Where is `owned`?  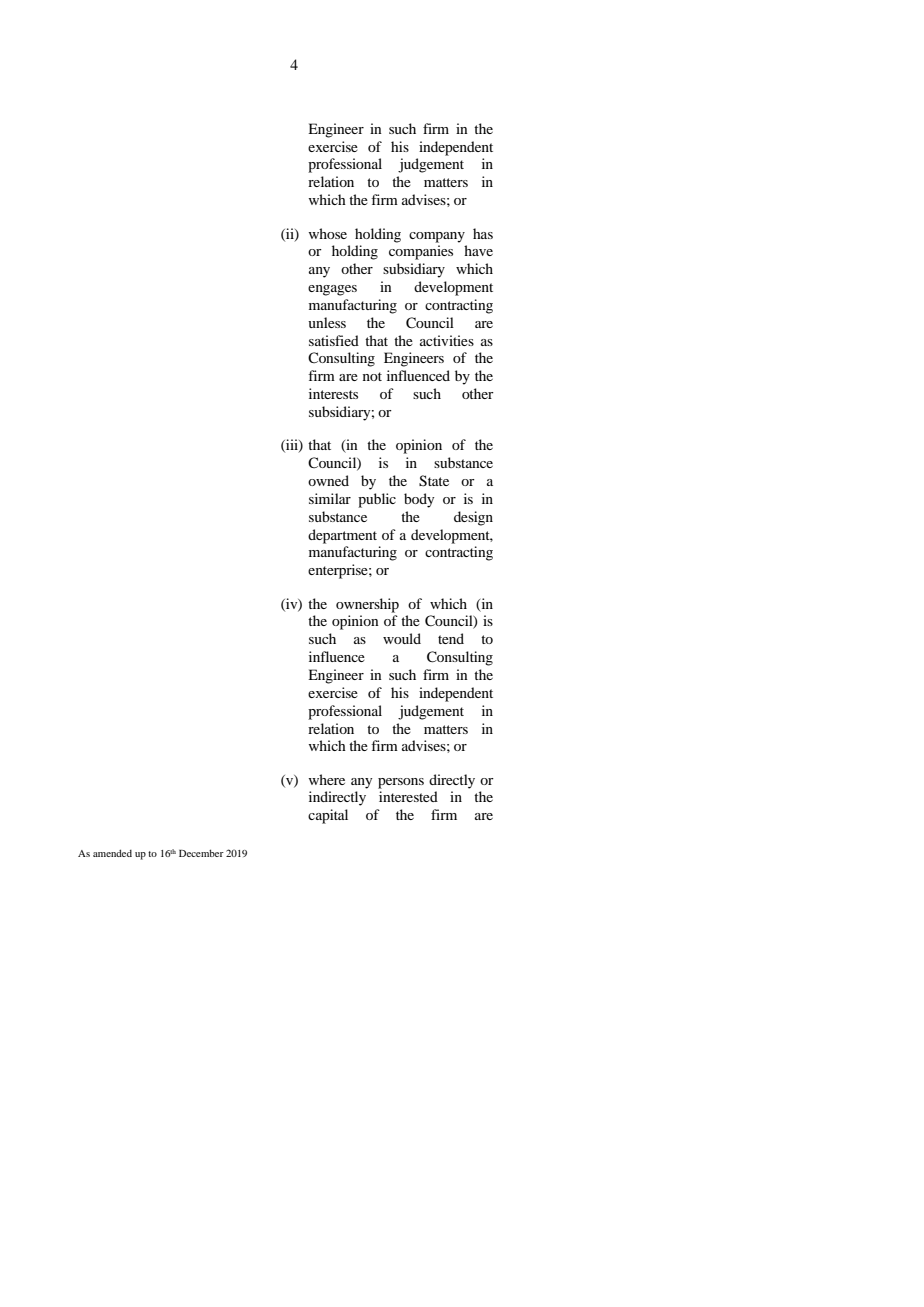 owned is located at coordinates (328, 480).
